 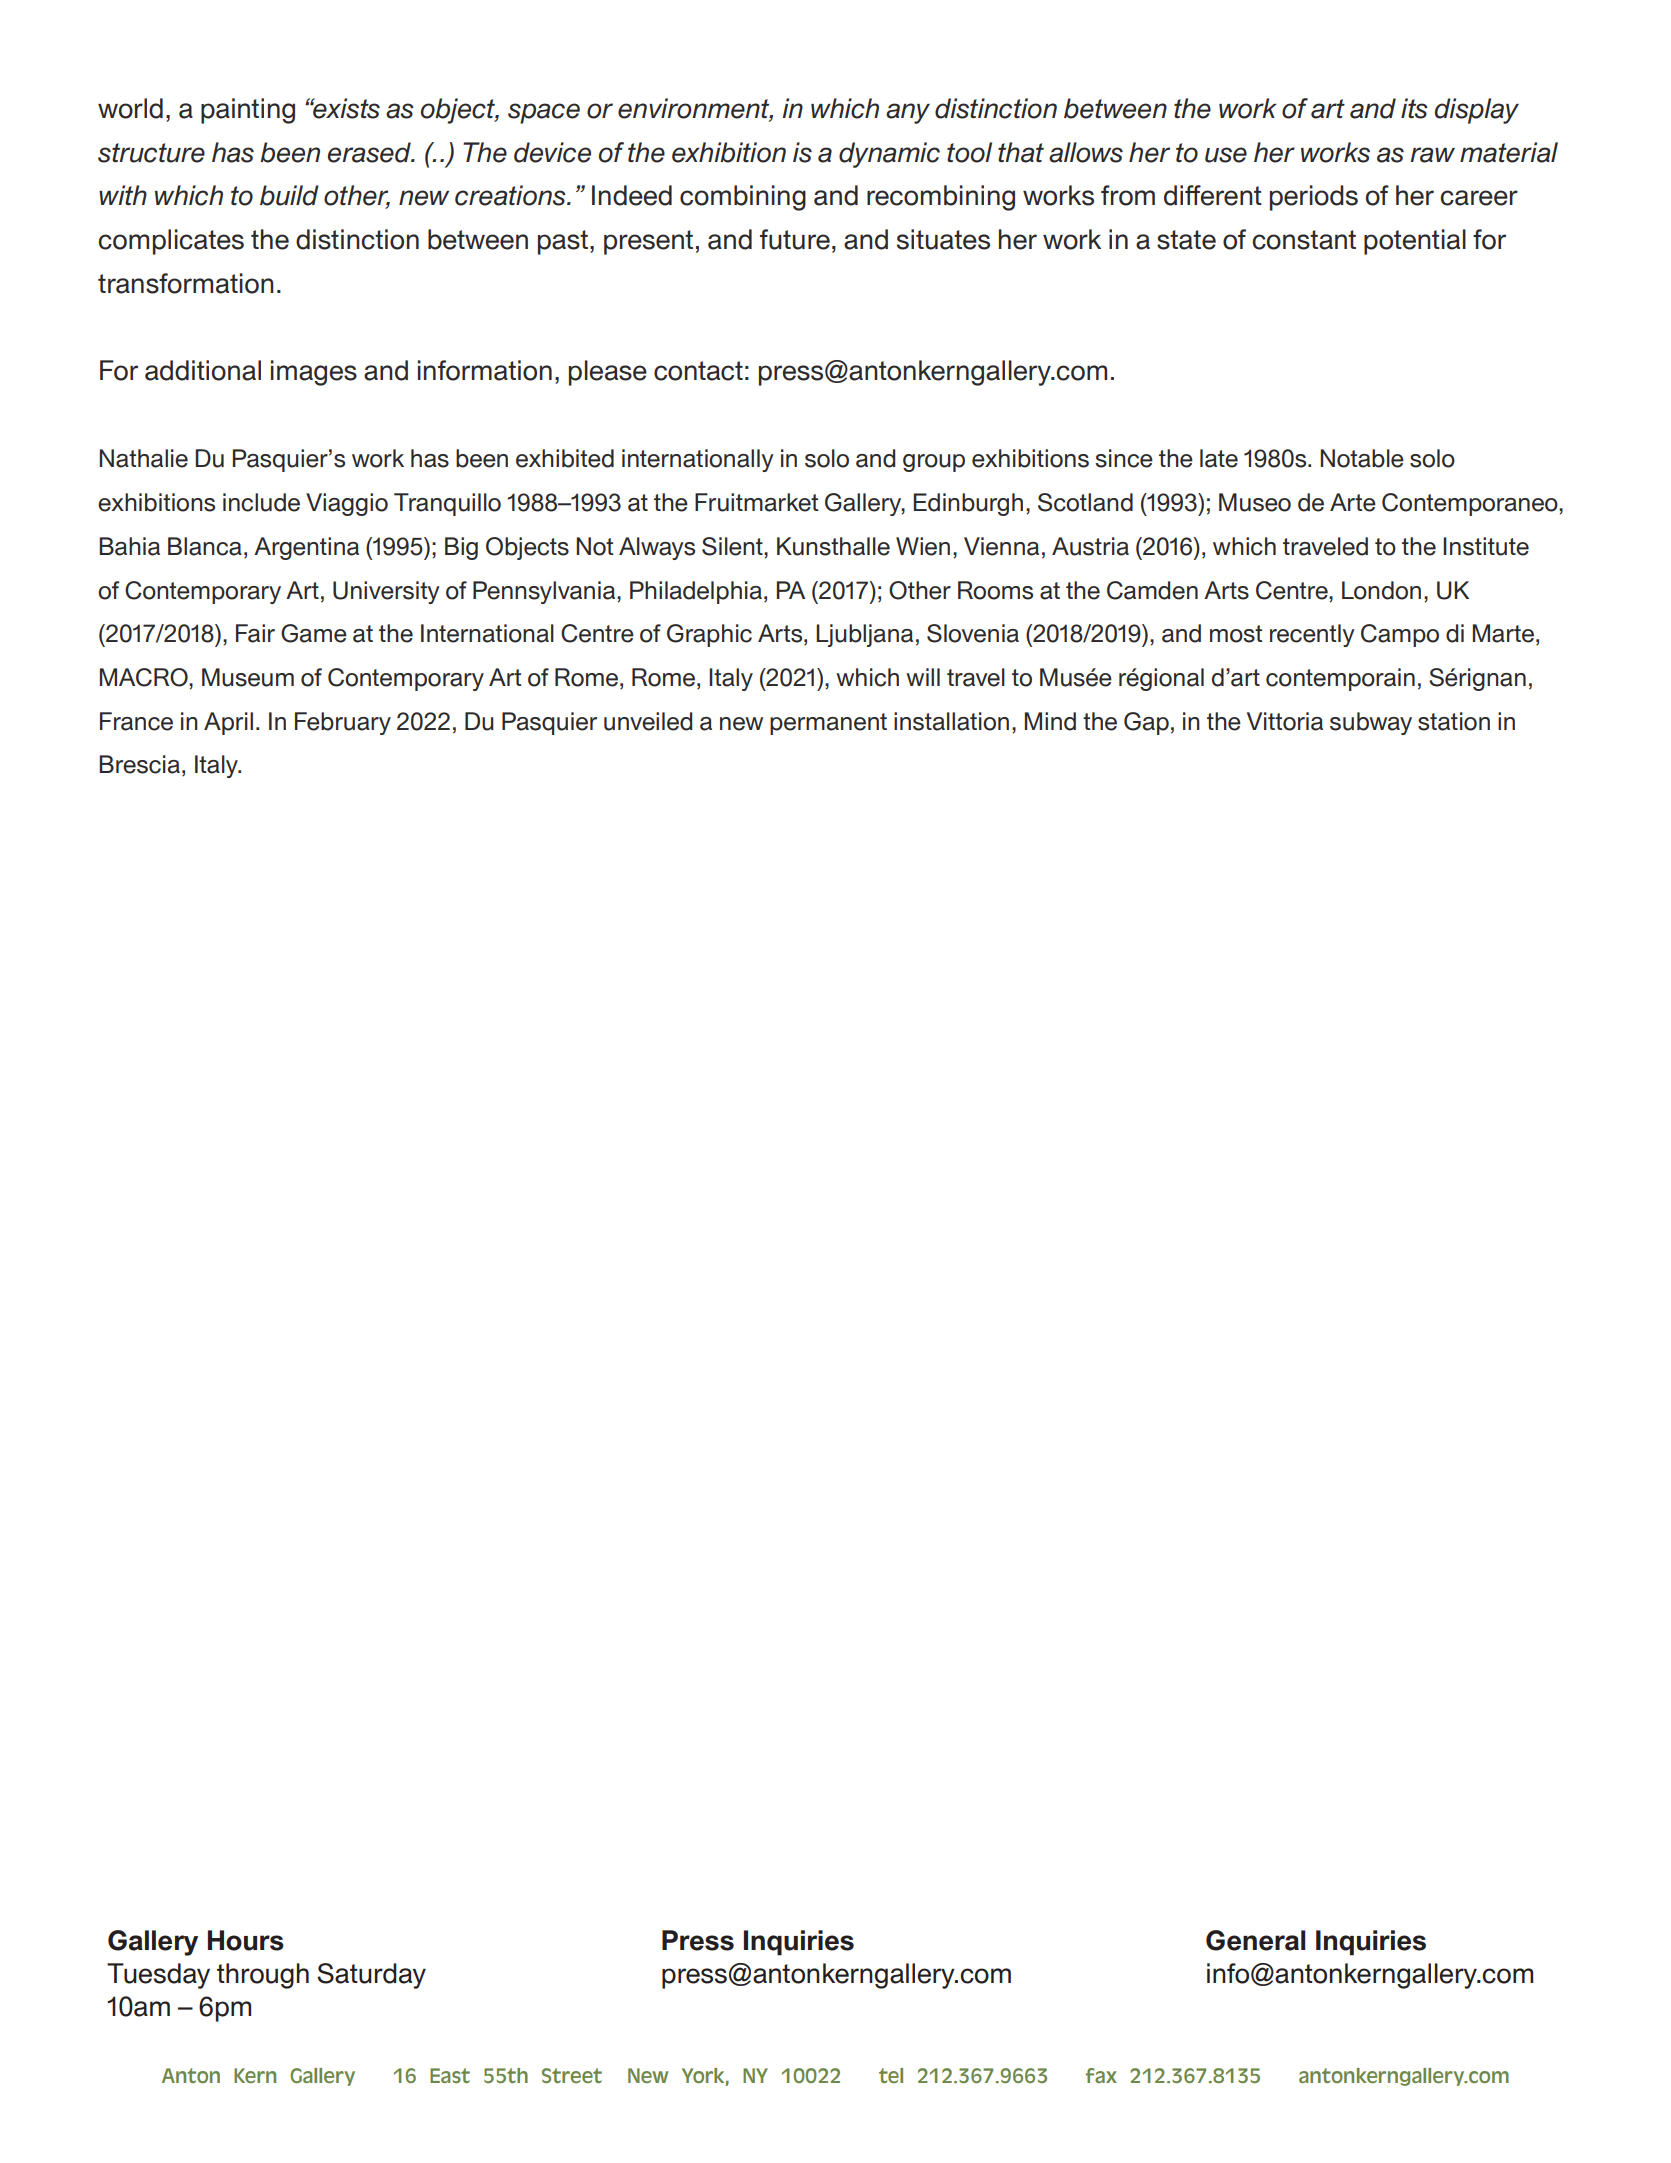 What do you see at coordinates (246, 1940) in the image?
I see `Hours` at bounding box center [246, 1940].
